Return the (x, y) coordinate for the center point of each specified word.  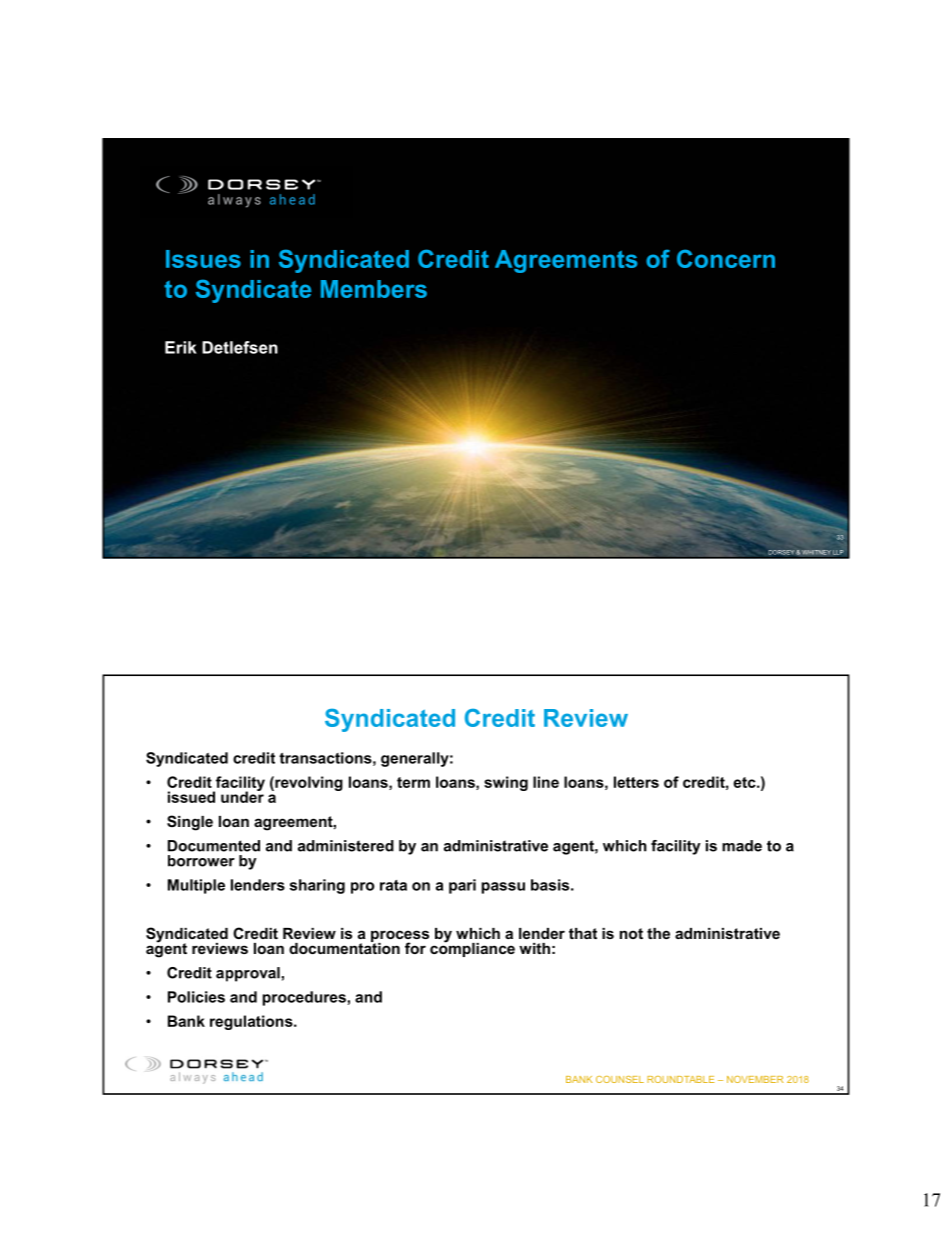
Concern (726, 258)
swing (506, 783)
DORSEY (783, 552)
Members (374, 289)
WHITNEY (816, 552)
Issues (203, 259)
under (242, 796)
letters (636, 782)
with (534, 948)
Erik (181, 347)
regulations (252, 1022)
